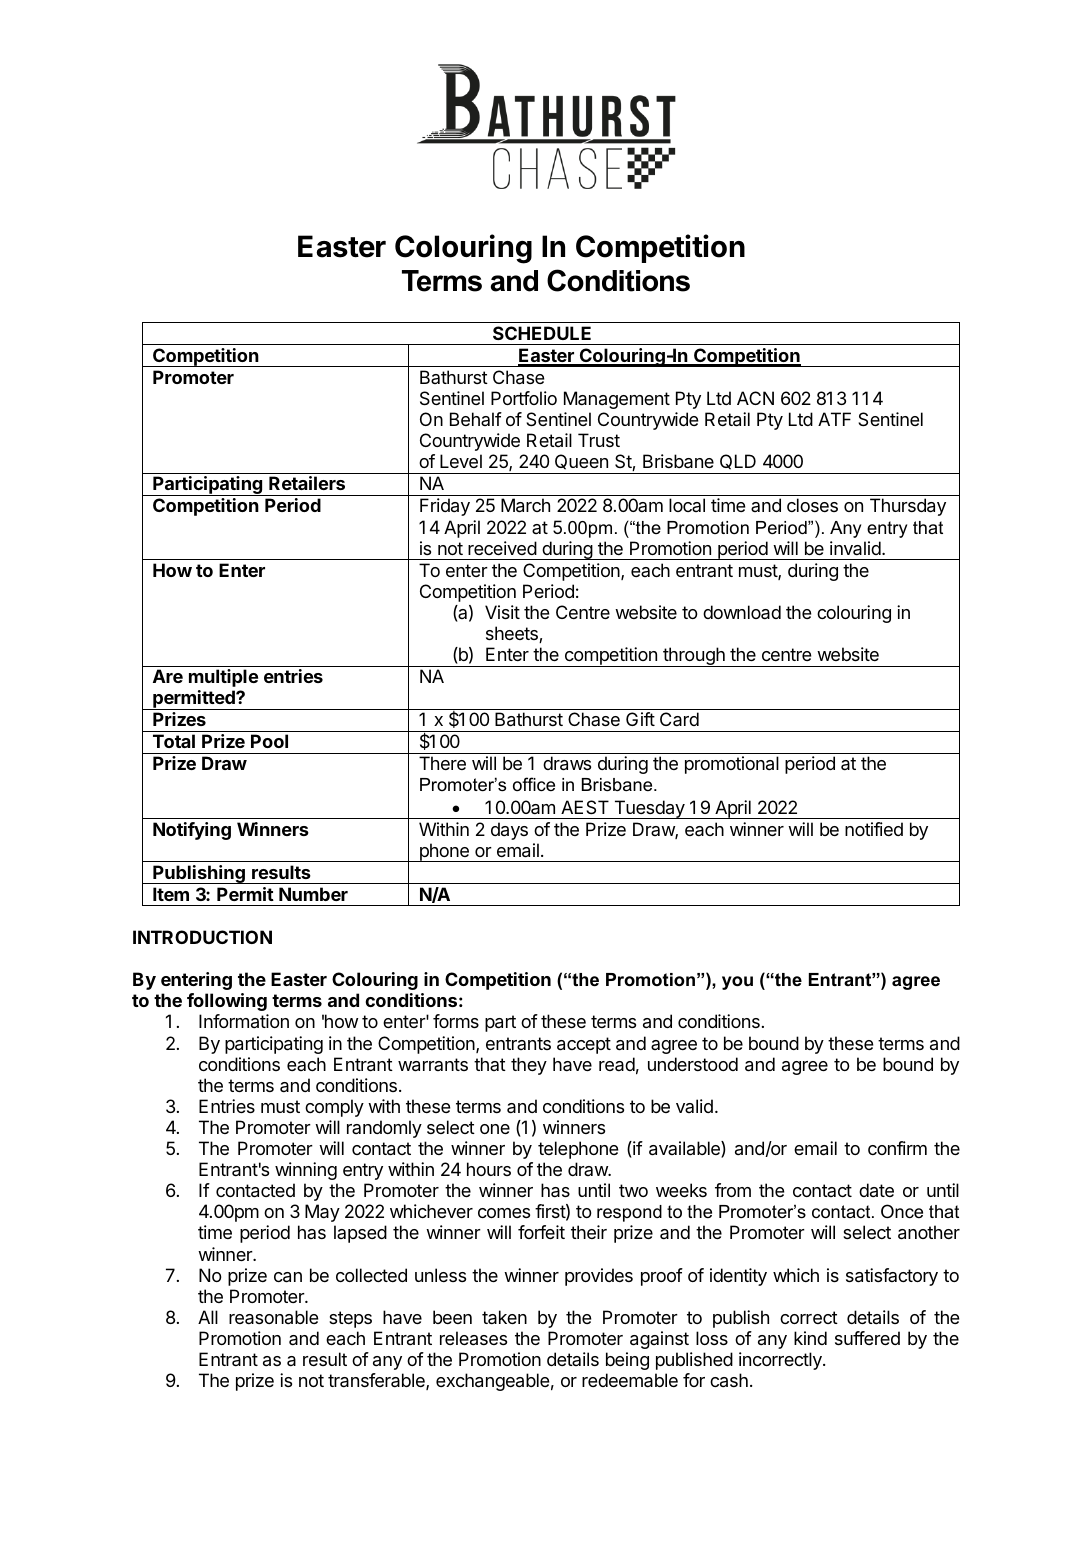 The image size is (1092, 1545). What do you see at coordinates (509, 831) in the screenshot?
I see `days` at bounding box center [509, 831].
